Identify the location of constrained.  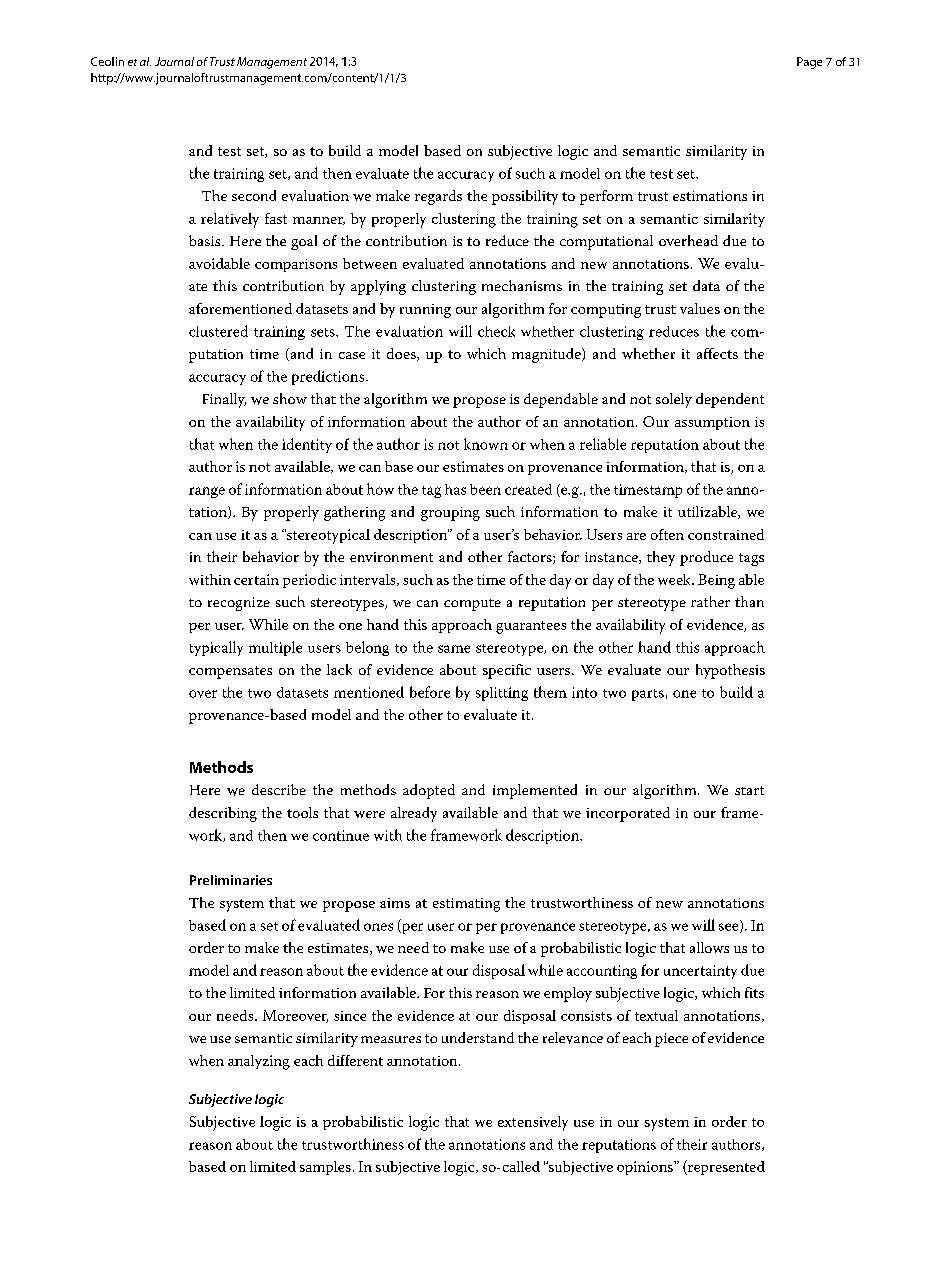
(726, 534).
